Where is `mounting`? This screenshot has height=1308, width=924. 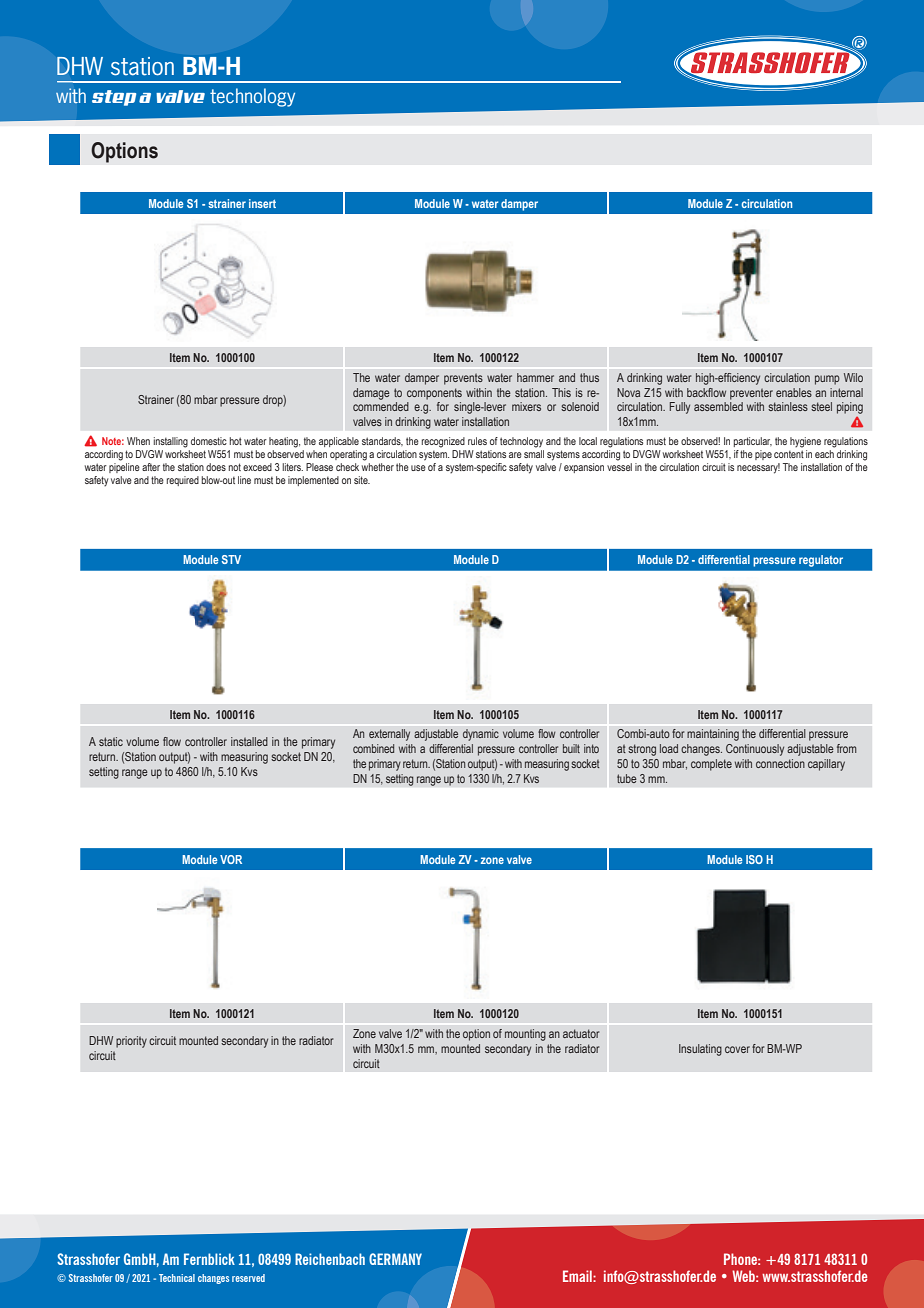
mounting is located at coordinates (525, 1035).
